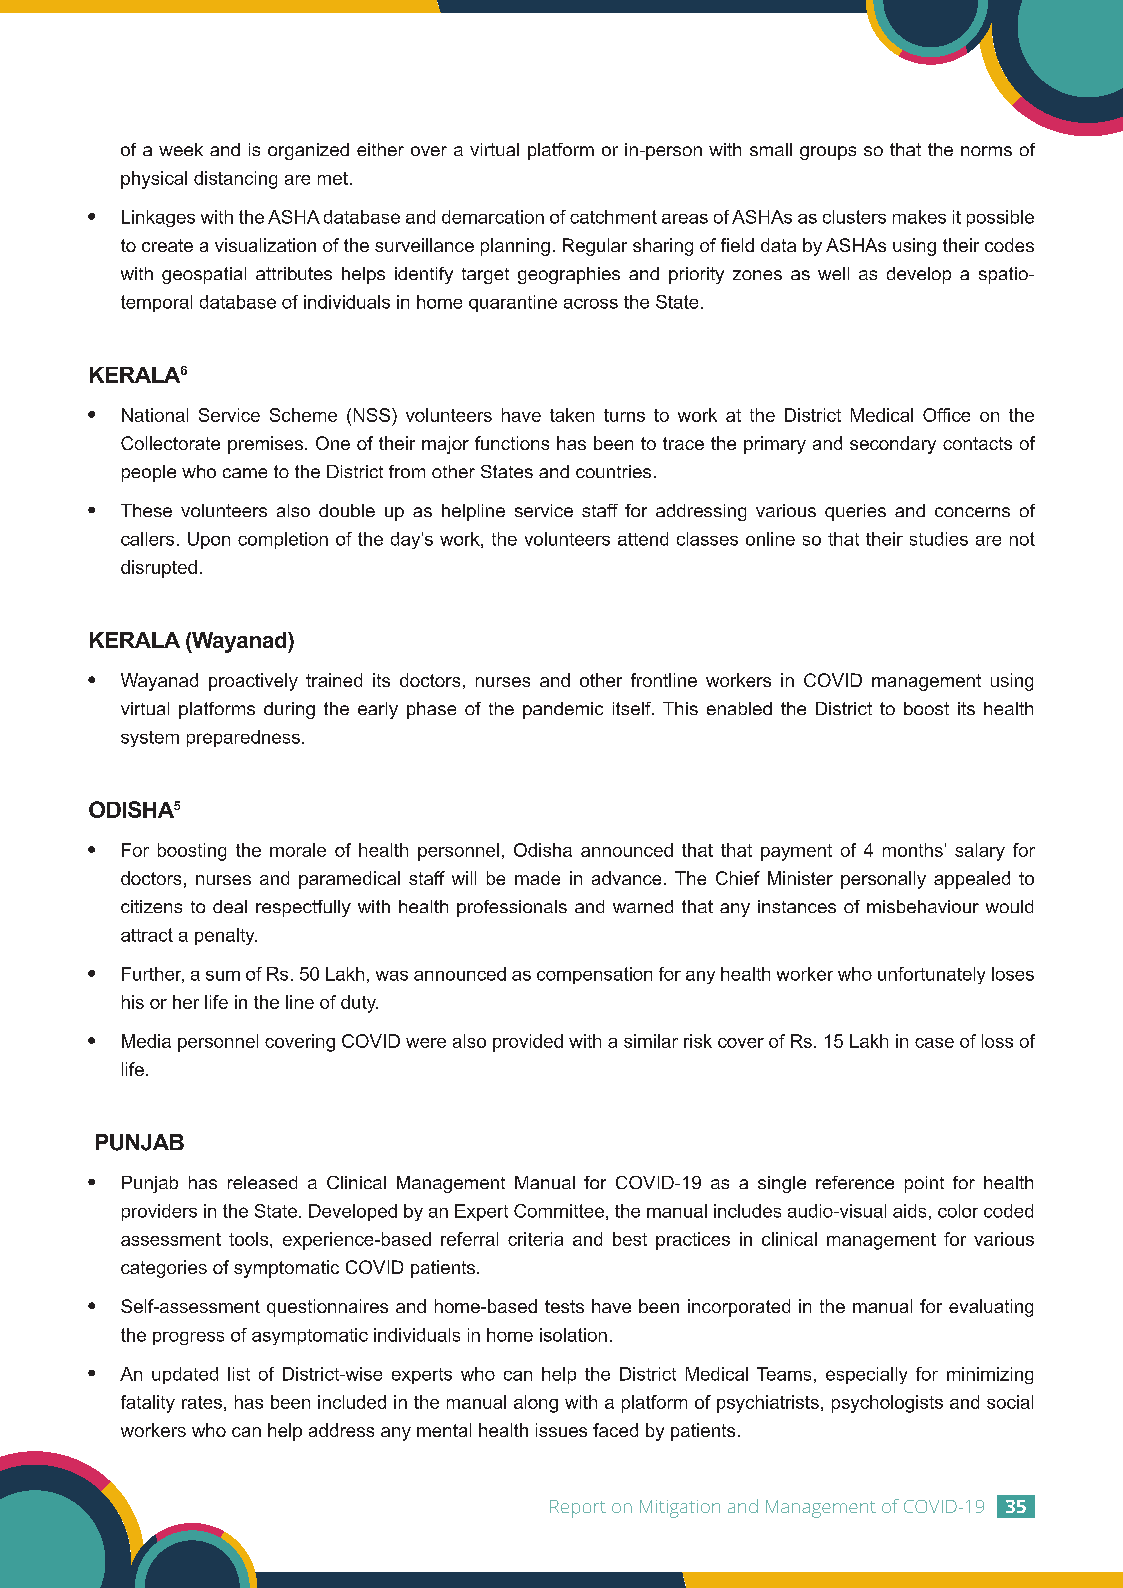 Image resolution: width=1123 pixels, height=1588 pixels. What do you see at coordinates (939, 539) in the image?
I see `studies` at bounding box center [939, 539].
